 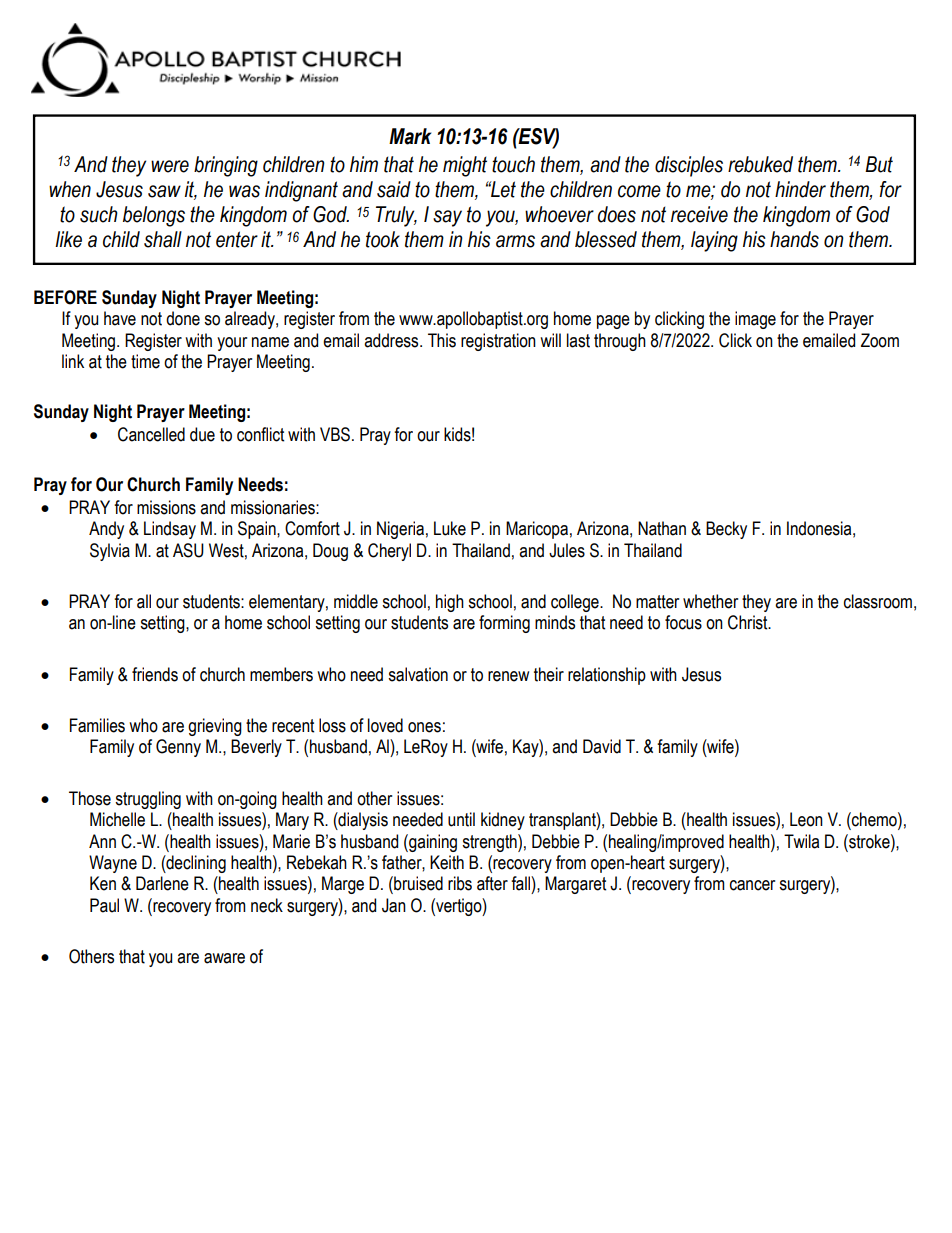 What do you see at coordinates (508, 676) in the image?
I see `renew` at bounding box center [508, 676].
